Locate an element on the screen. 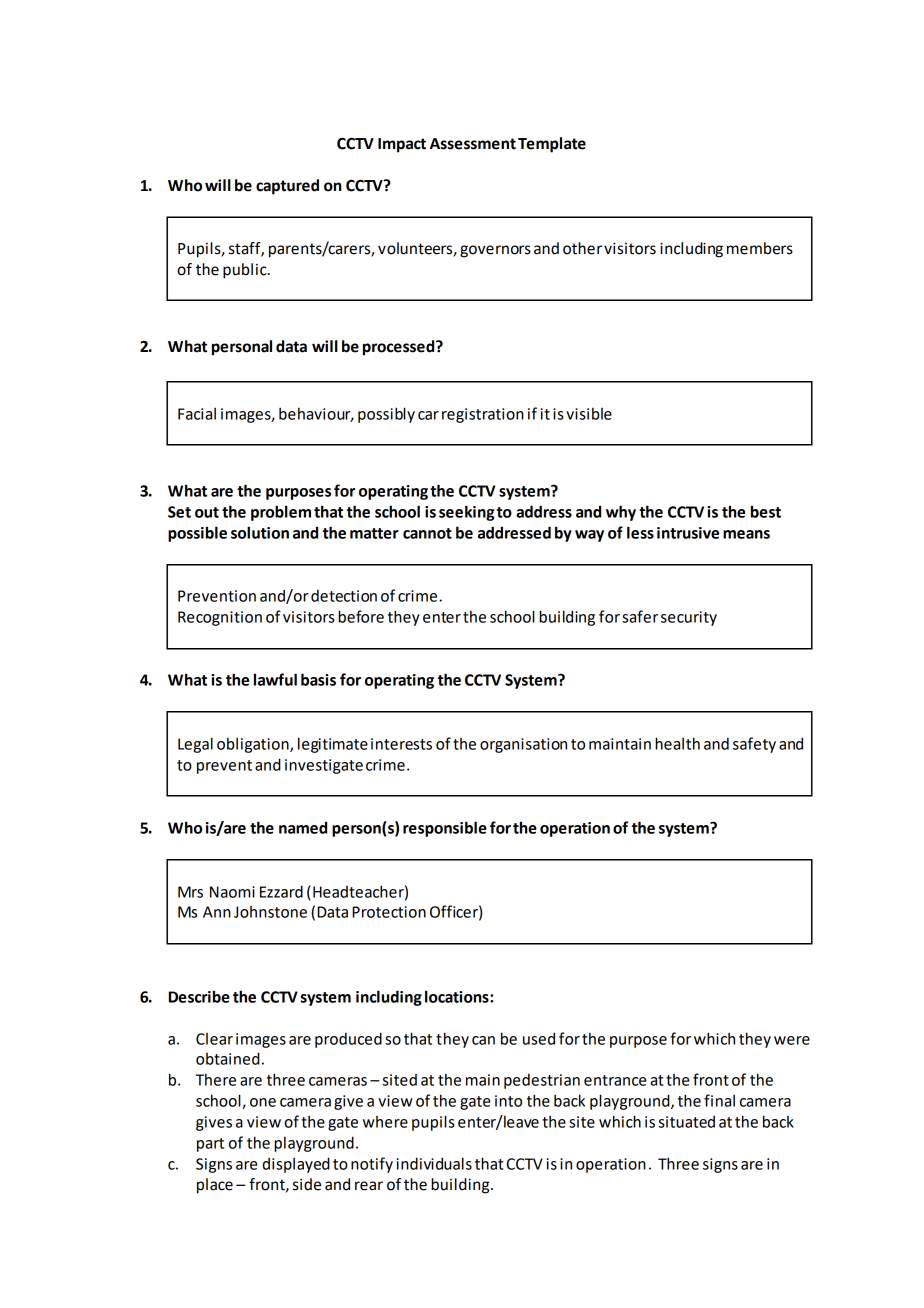  captured is located at coordinates (287, 187).
